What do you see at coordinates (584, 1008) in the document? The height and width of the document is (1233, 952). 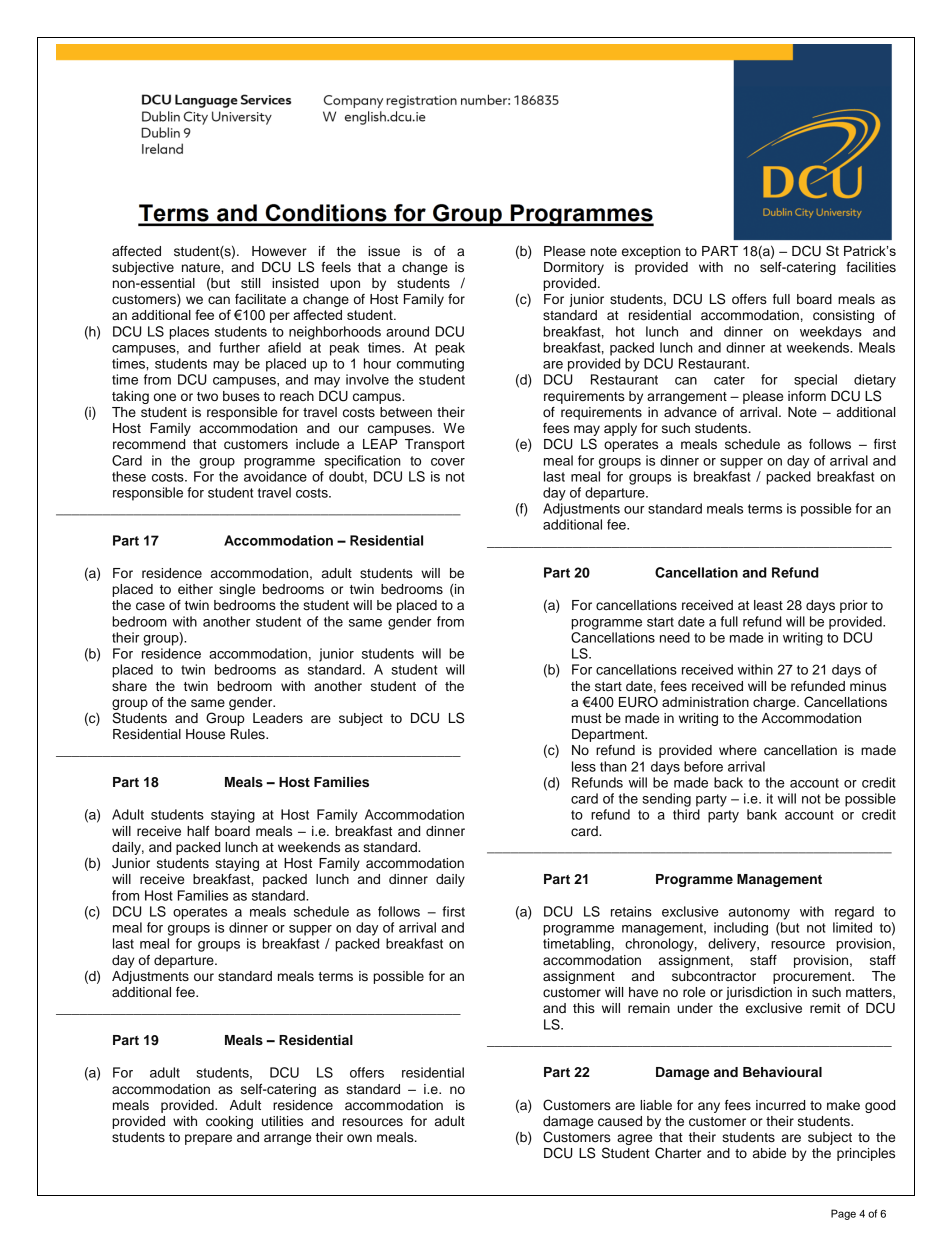 I see `this` at bounding box center [584, 1008].
